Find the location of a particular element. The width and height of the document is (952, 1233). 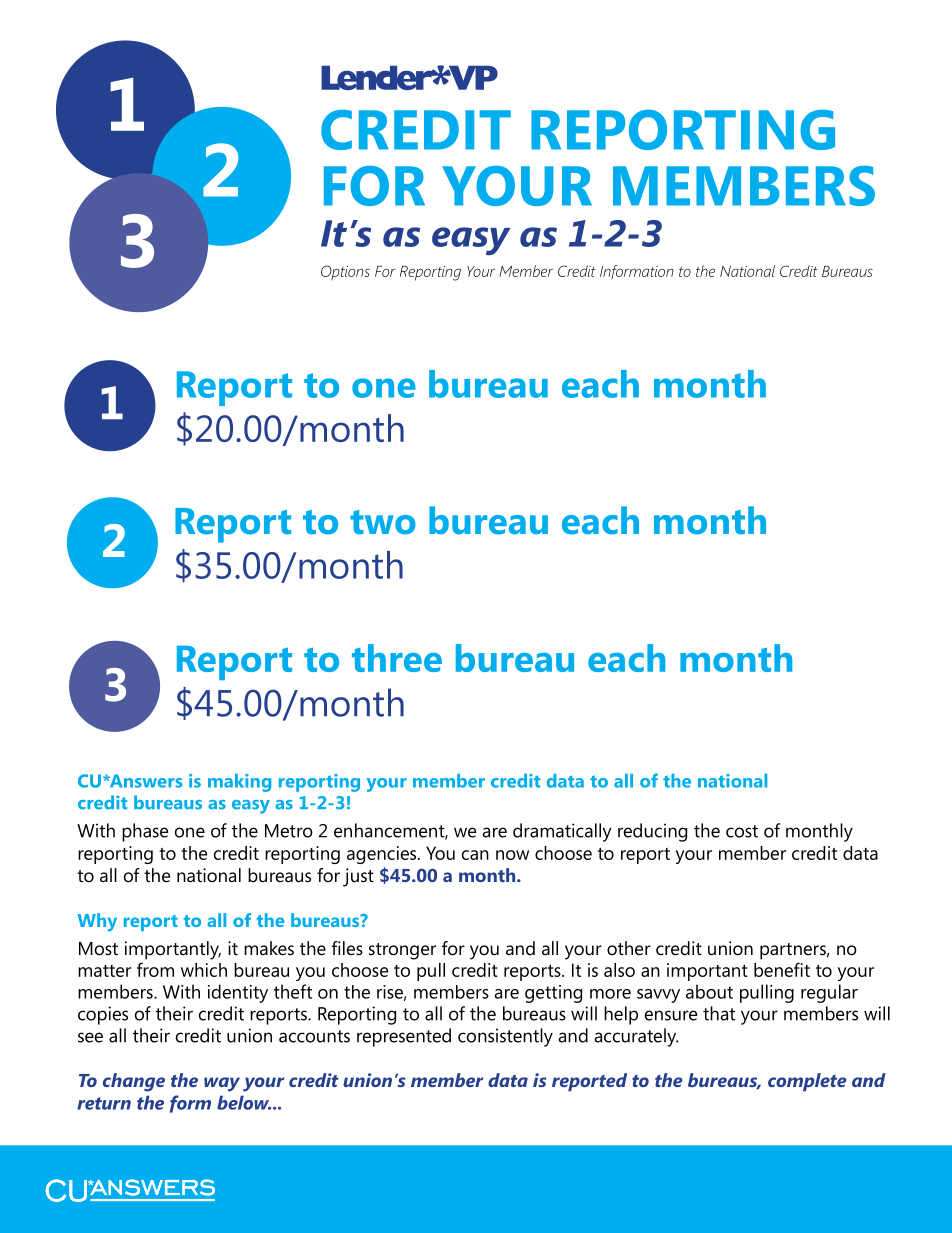

Options is located at coordinates (345, 273).
